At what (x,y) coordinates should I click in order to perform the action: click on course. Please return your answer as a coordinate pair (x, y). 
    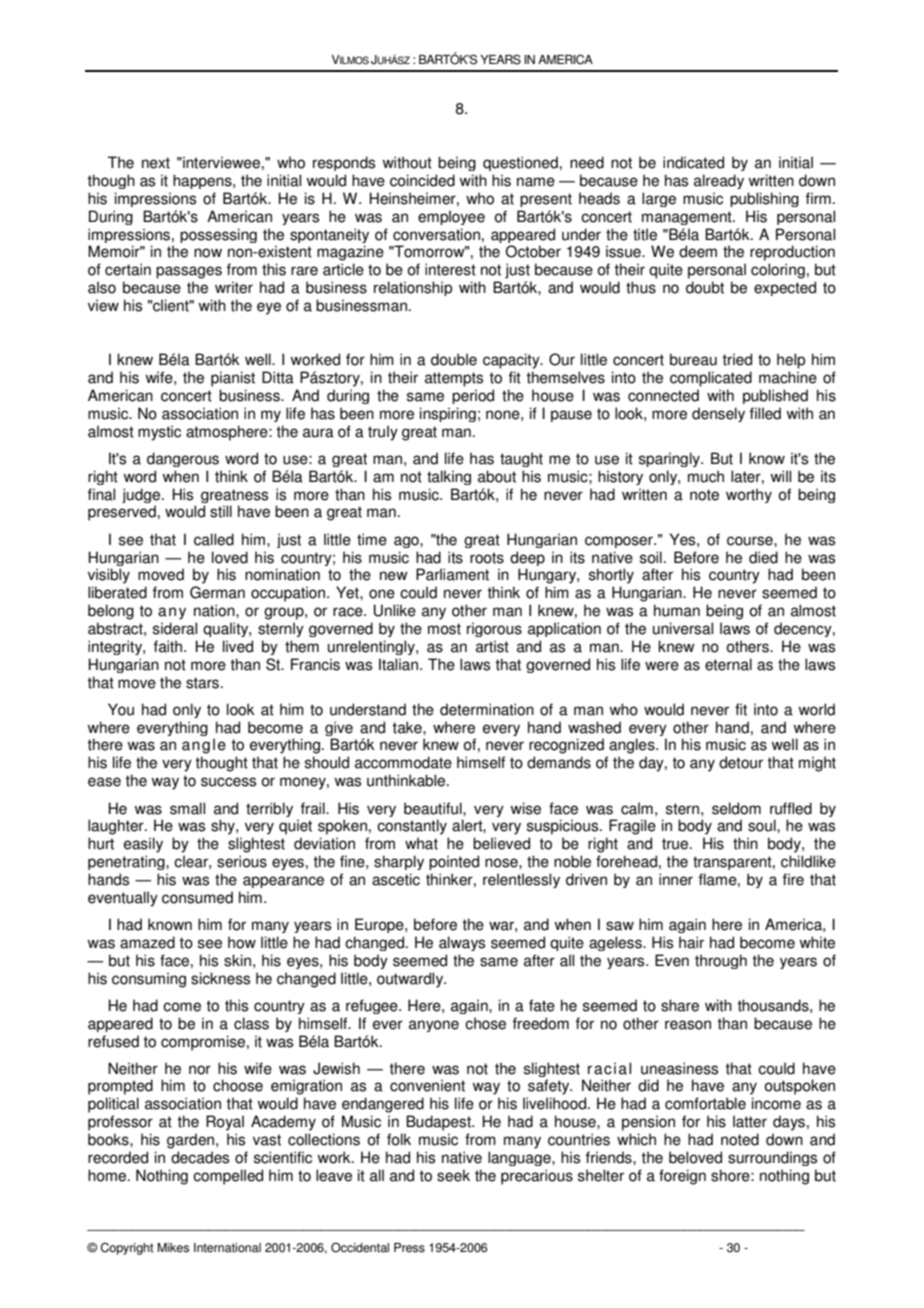
    Looking at the image, I should click on (751, 541).
